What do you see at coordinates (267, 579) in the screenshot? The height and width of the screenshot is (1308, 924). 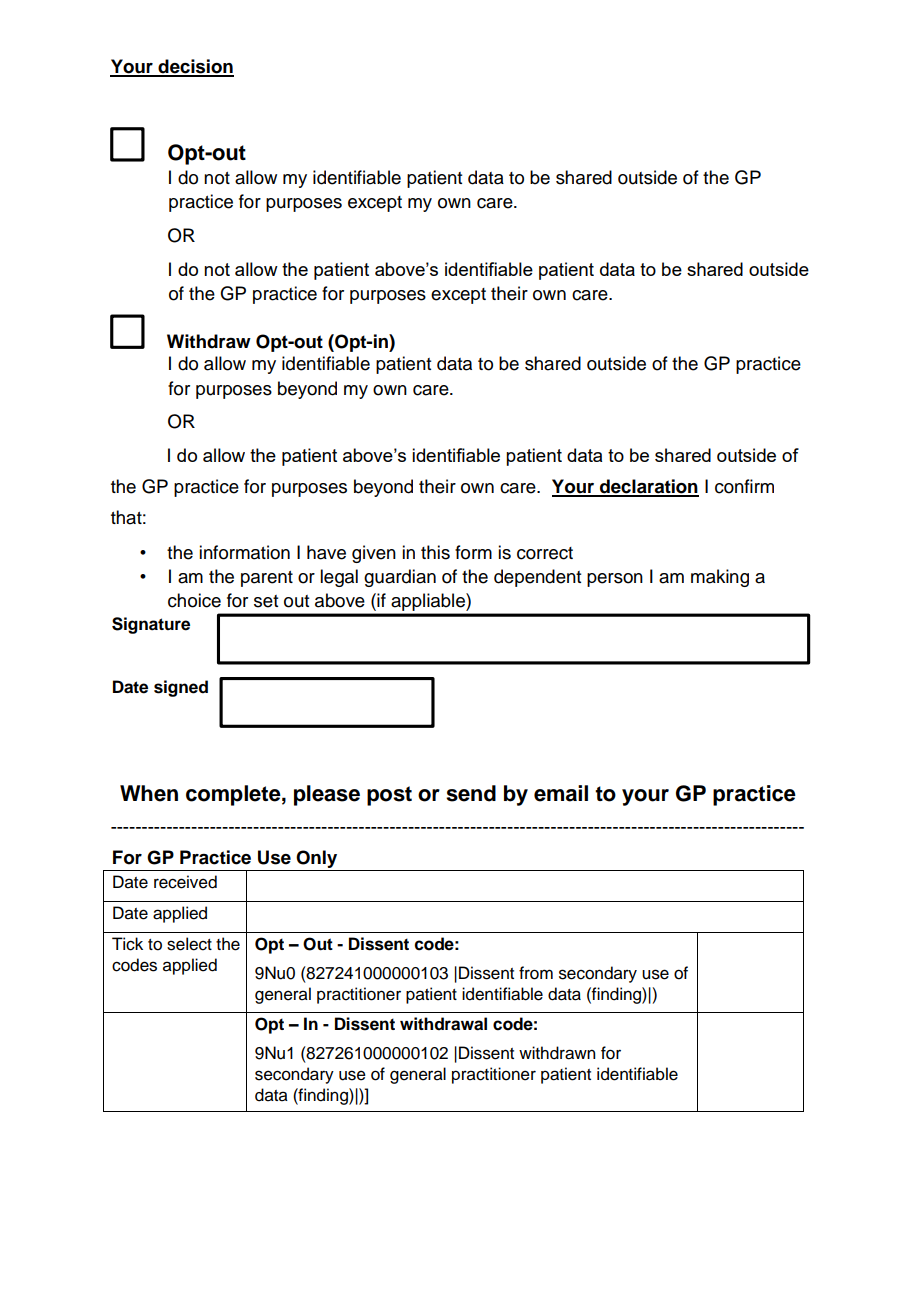 I see `parent` at bounding box center [267, 579].
